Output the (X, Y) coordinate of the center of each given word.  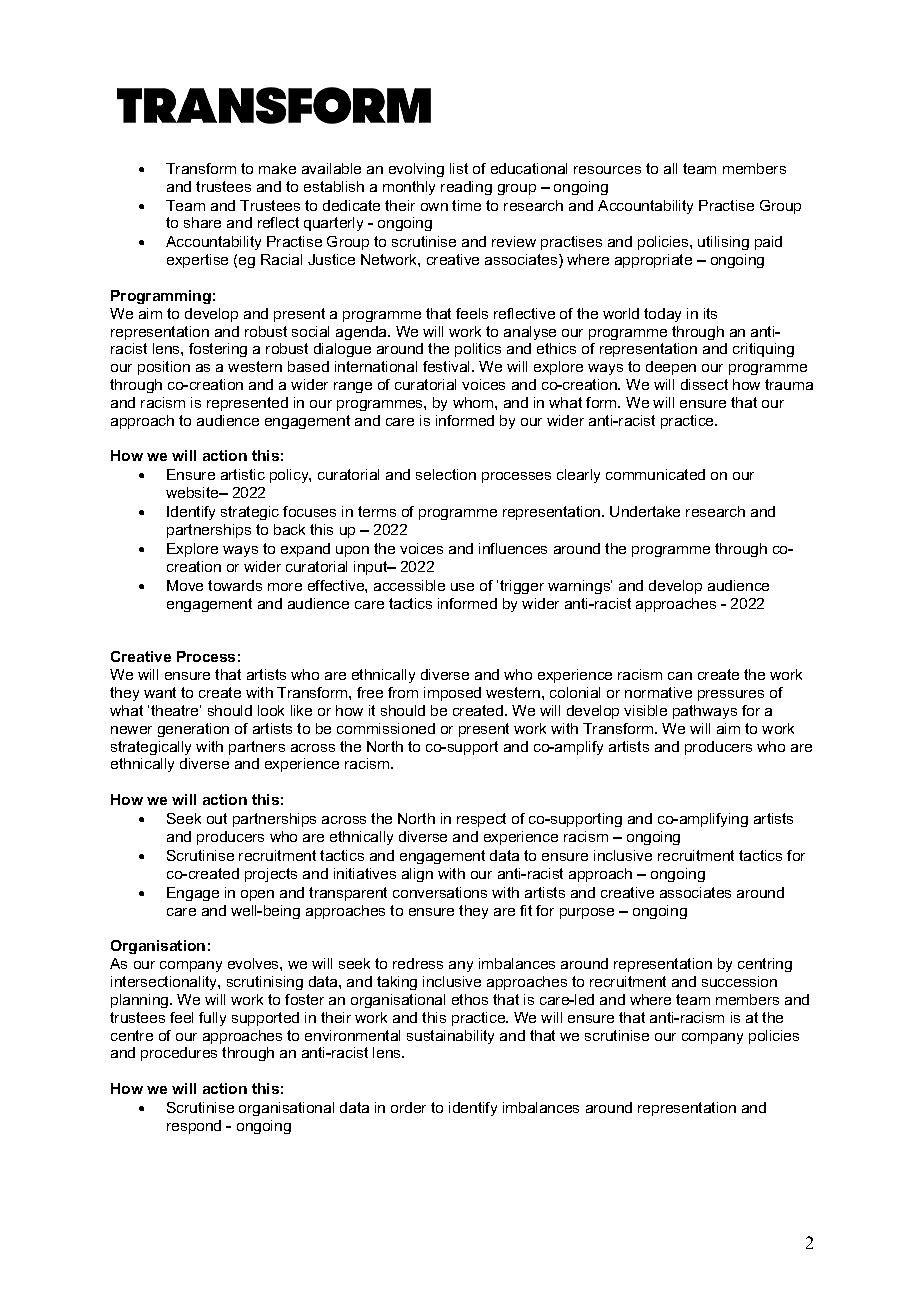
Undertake (645, 511)
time (466, 205)
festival (448, 366)
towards (235, 585)
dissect (704, 384)
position (164, 368)
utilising (723, 243)
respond (194, 1127)
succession (739, 981)
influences (513, 548)
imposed (452, 694)
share (202, 222)
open (257, 895)
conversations (440, 892)
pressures (731, 695)
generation (193, 730)
